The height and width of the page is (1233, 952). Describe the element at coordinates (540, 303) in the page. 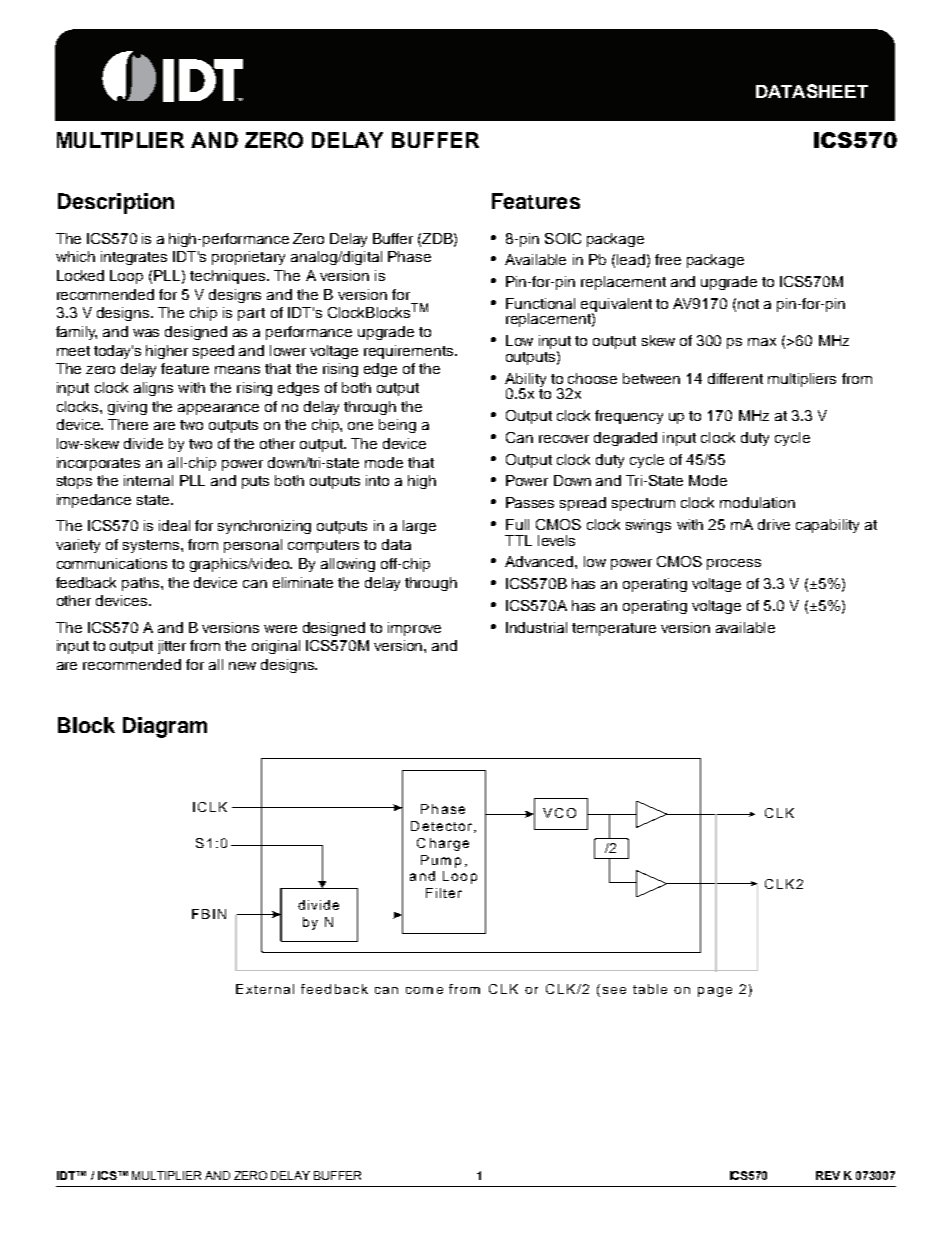

I see `Functional` at that location.
